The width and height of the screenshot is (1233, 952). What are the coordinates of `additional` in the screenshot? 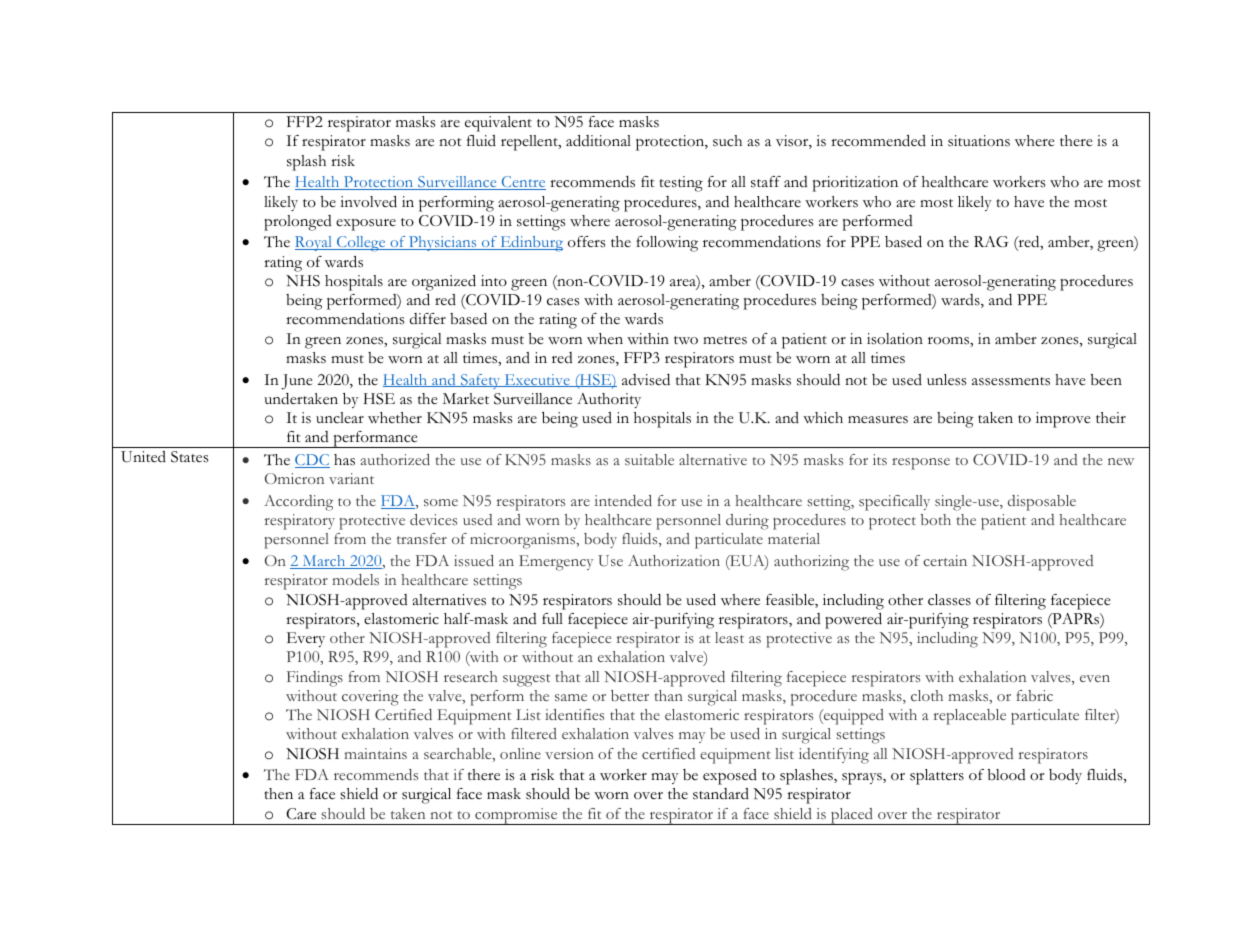 It's located at (598, 141).
